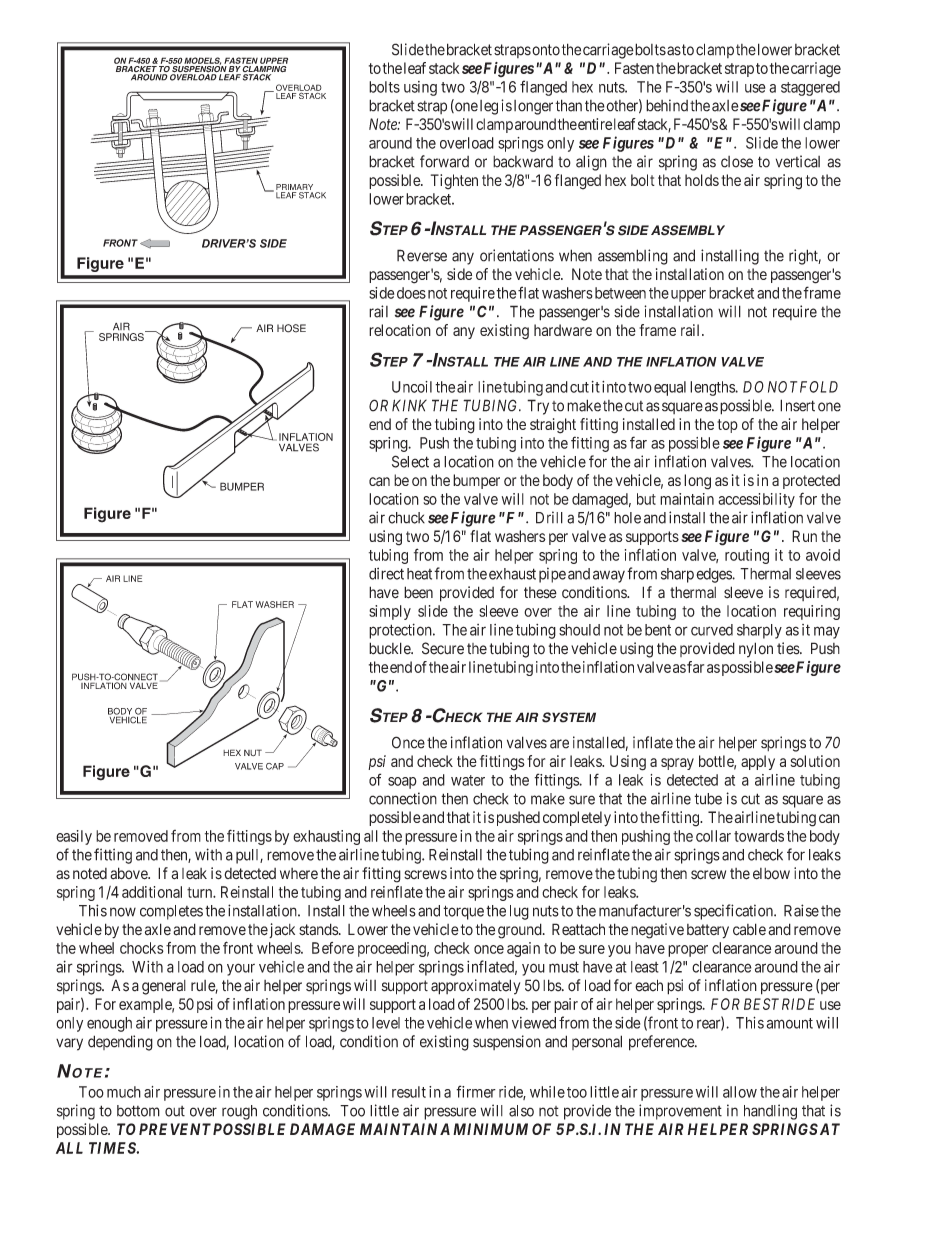  Describe the element at coordinates (489, 107) in the screenshot. I see `leg` at that location.
